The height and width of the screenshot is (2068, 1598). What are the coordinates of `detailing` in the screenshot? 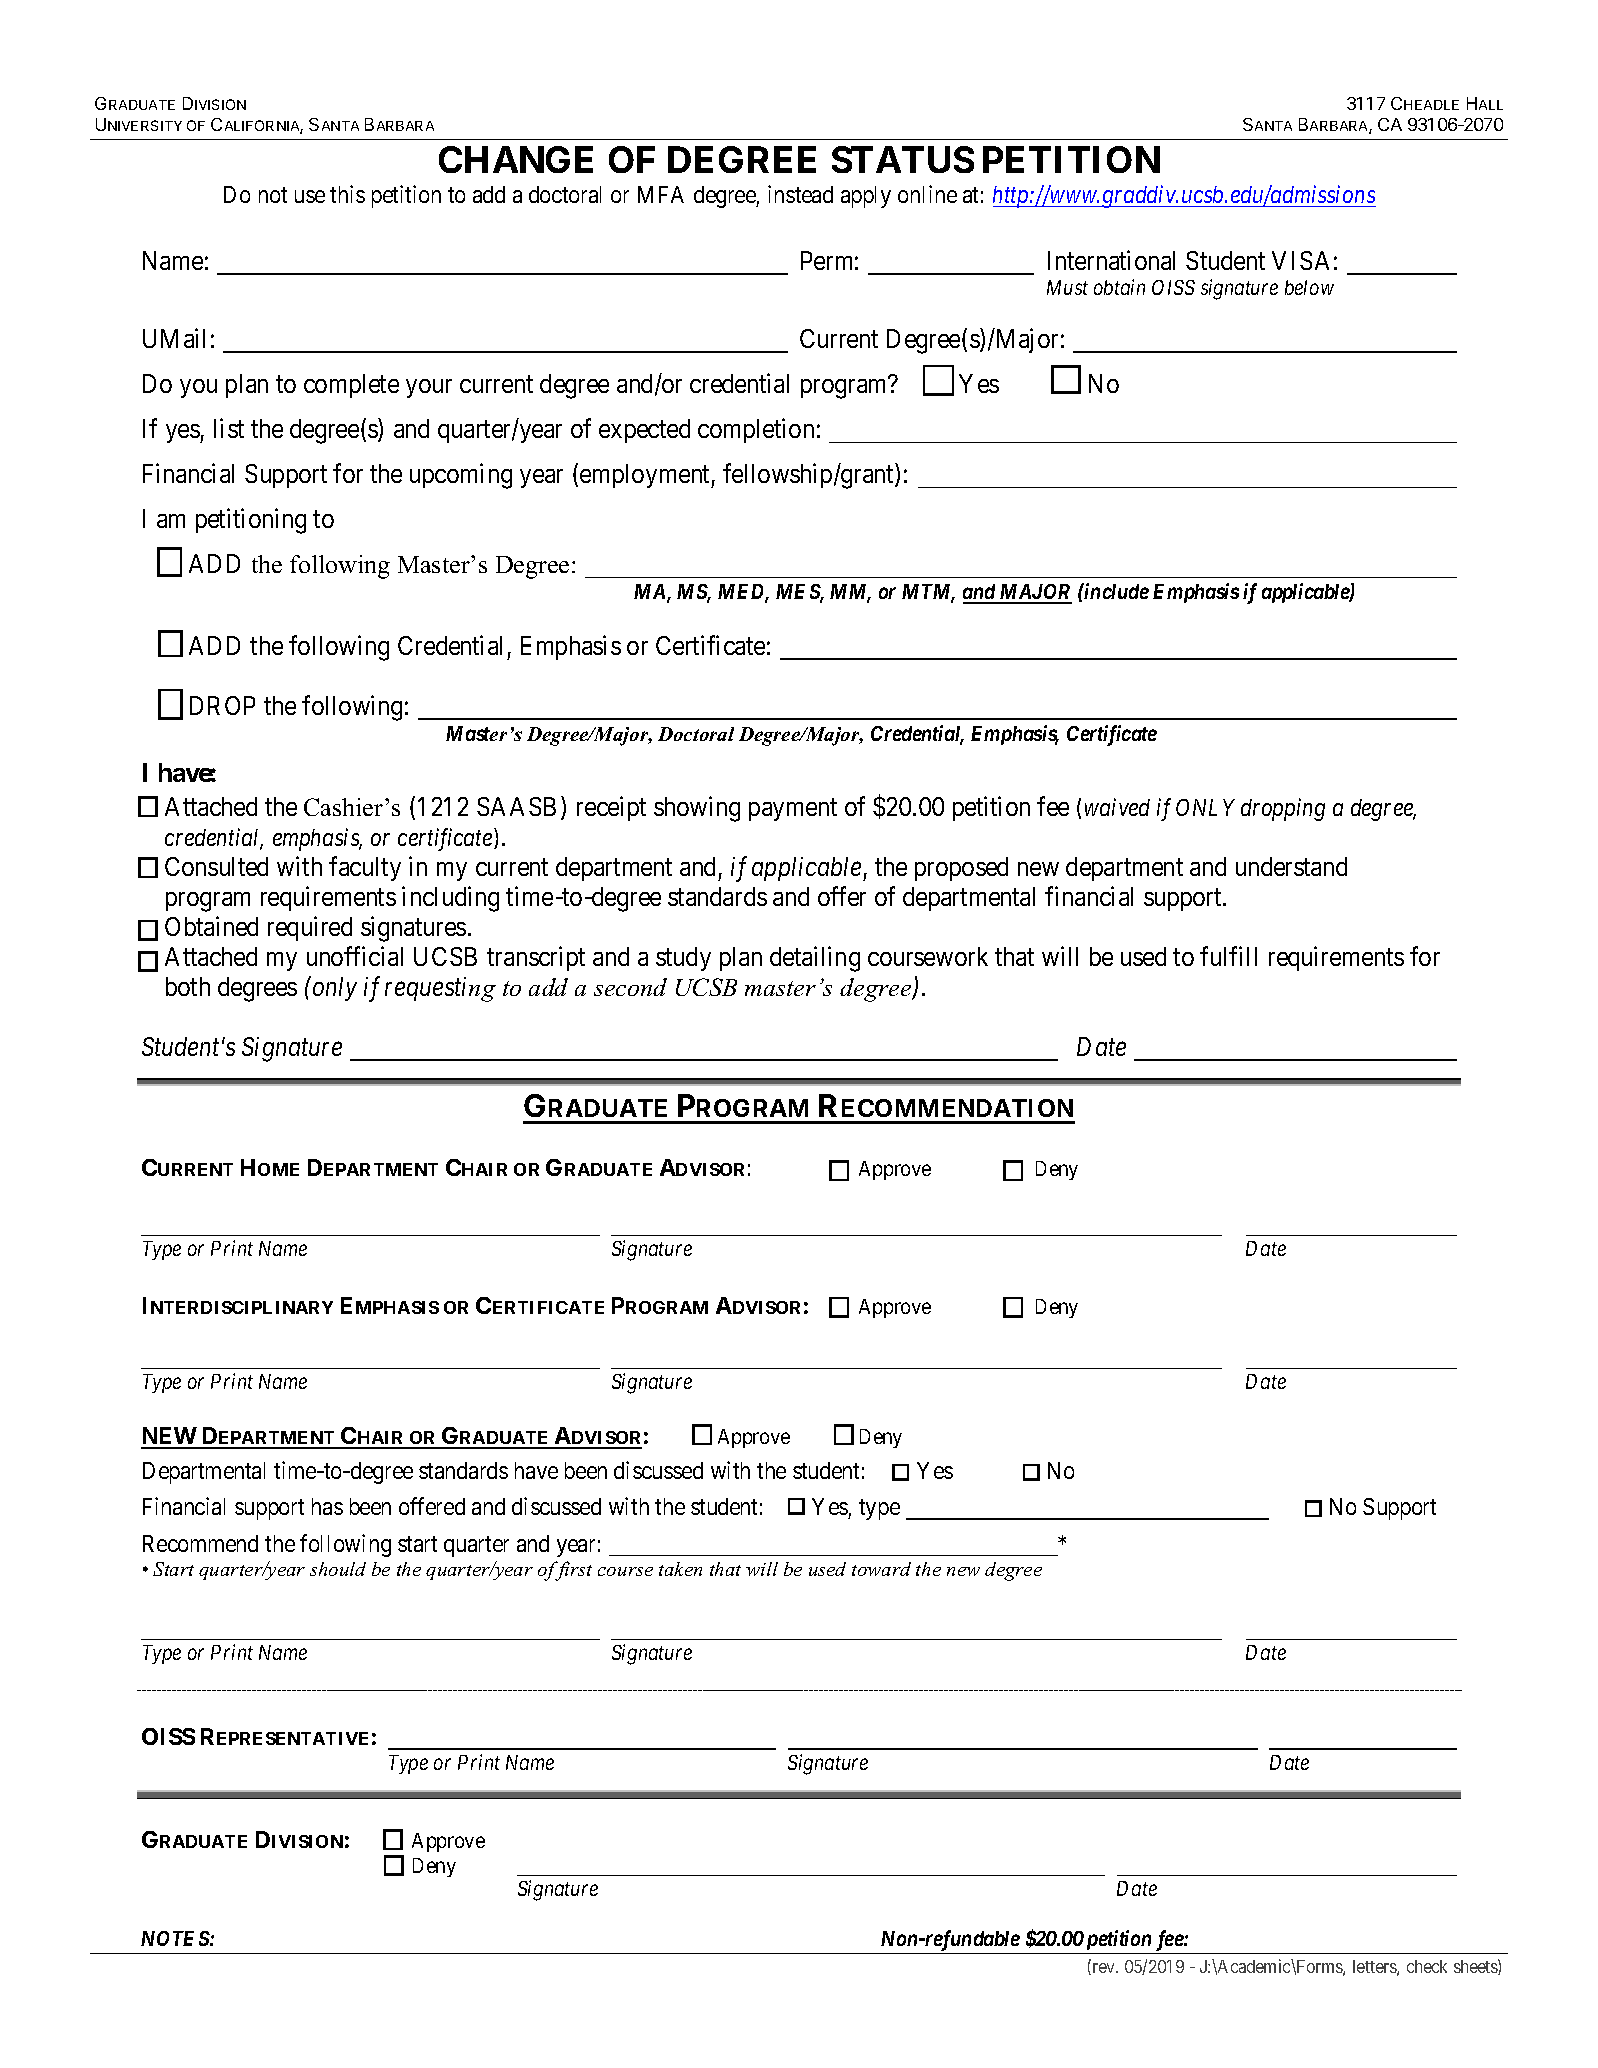 It's located at (815, 959).
